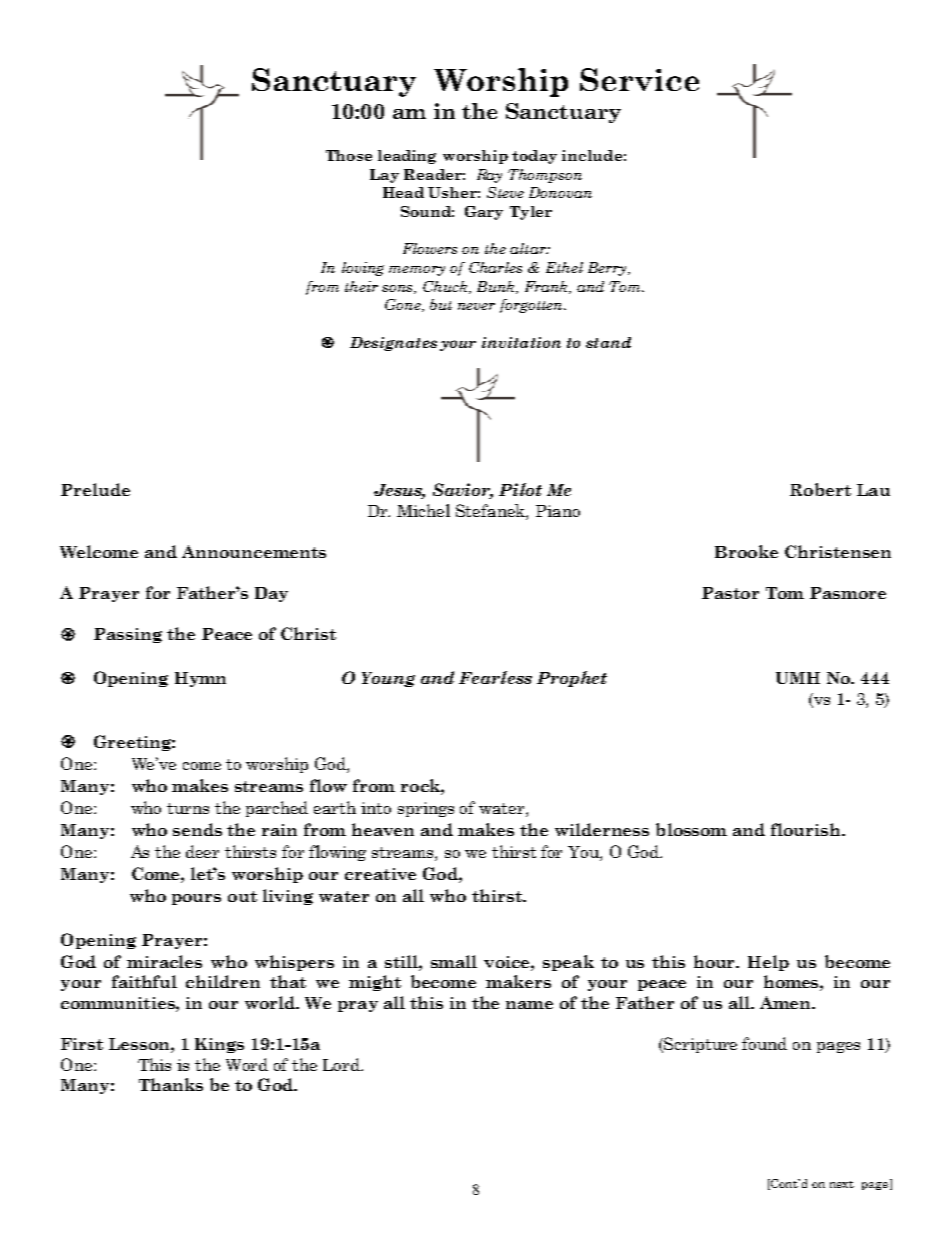 The height and width of the document is (1233, 952). I want to click on Thanks, so click(171, 1084).
